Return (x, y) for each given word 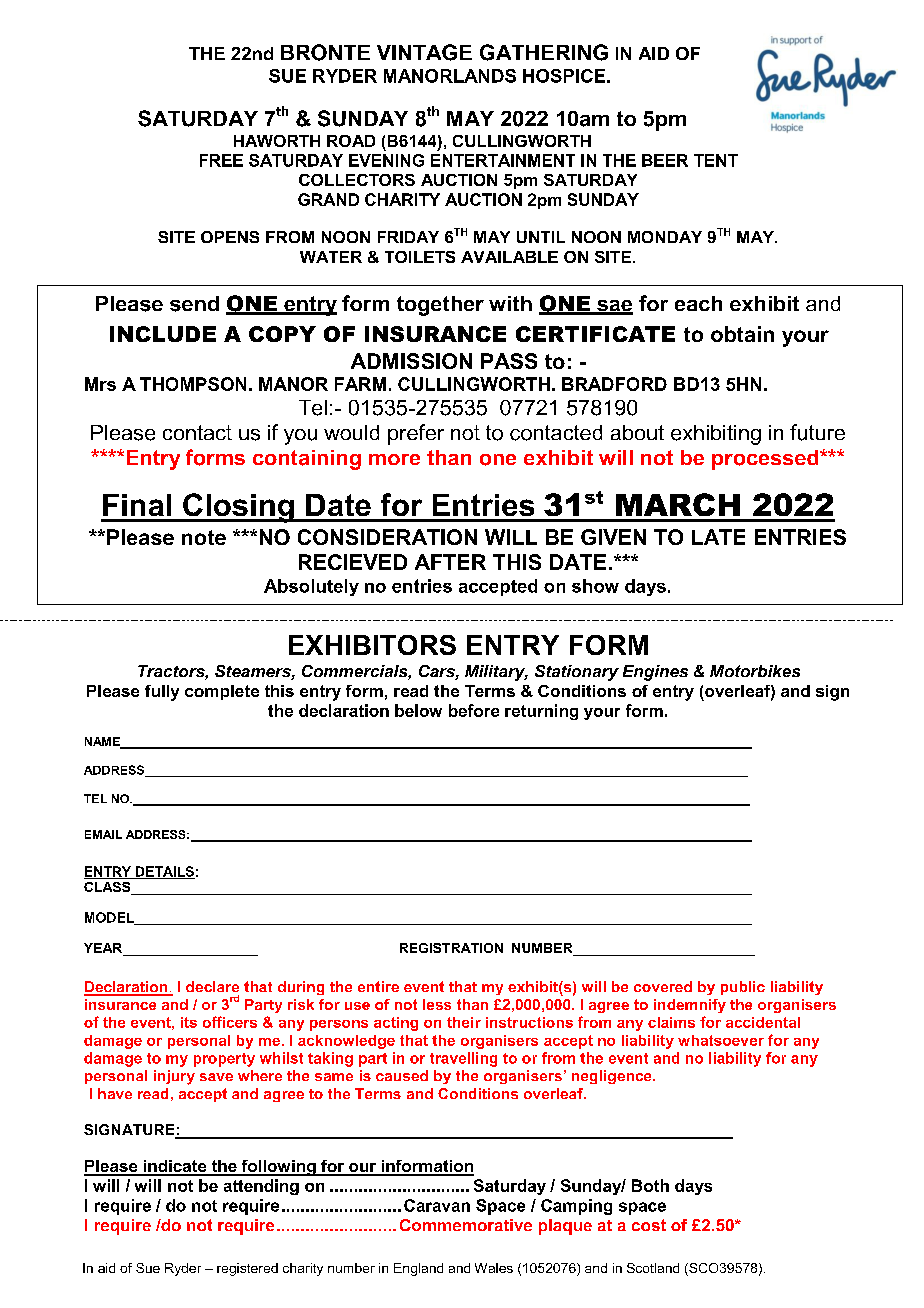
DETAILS (164, 872)
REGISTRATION (451, 948)
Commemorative (466, 1225)
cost (649, 1225)
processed (766, 460)
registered (247, 1269)
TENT (716, 160)
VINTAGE (424, 52)
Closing (238, 508)
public (743, 988)
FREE (221, 160)
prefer (416, 434)
